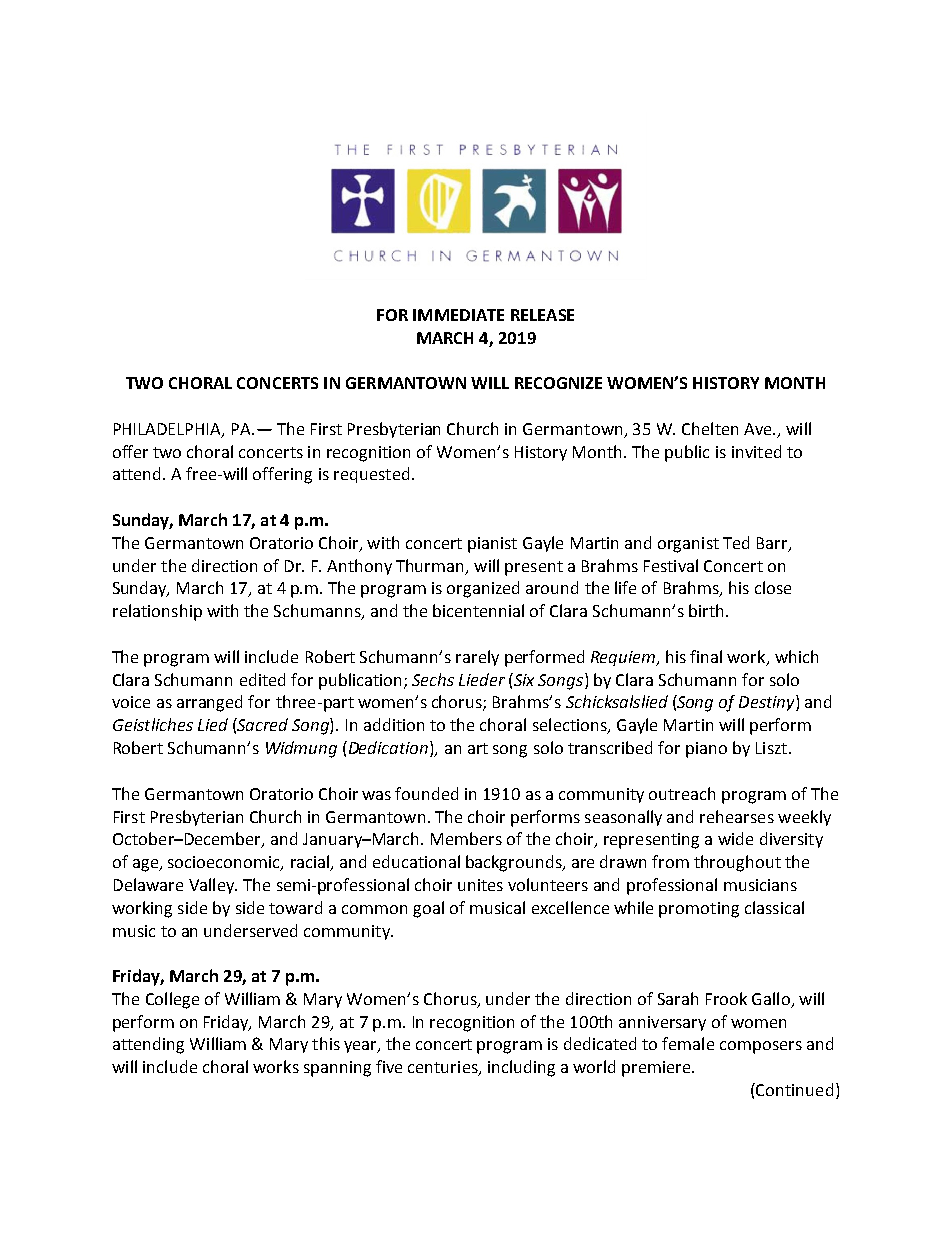  Describe the element at coordinates (542, 315) in the screenshot. I see `RELEASE` at that location.
